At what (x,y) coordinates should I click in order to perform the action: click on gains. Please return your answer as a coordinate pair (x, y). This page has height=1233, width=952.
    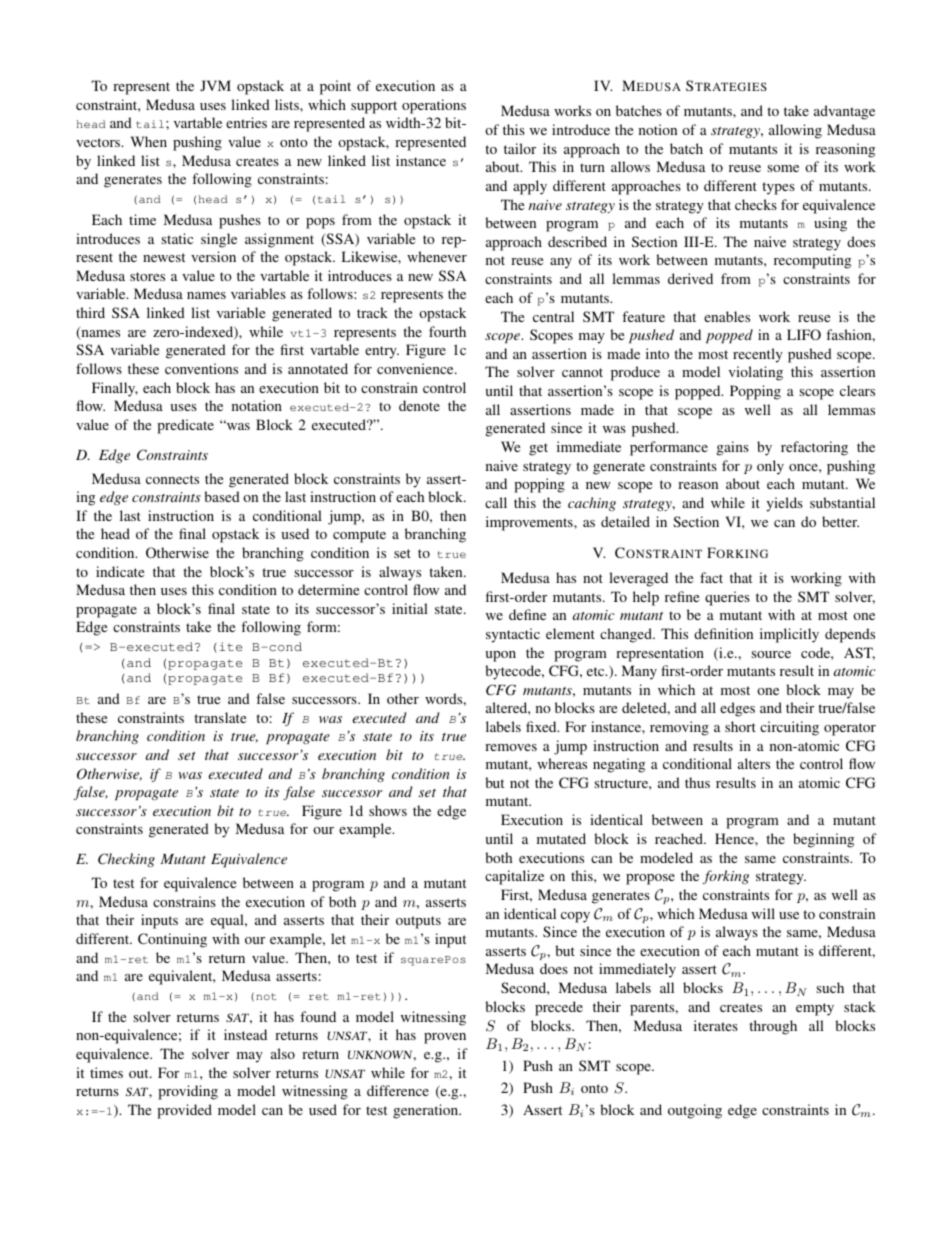
    Looking at the image, I should click on (733, 448).
